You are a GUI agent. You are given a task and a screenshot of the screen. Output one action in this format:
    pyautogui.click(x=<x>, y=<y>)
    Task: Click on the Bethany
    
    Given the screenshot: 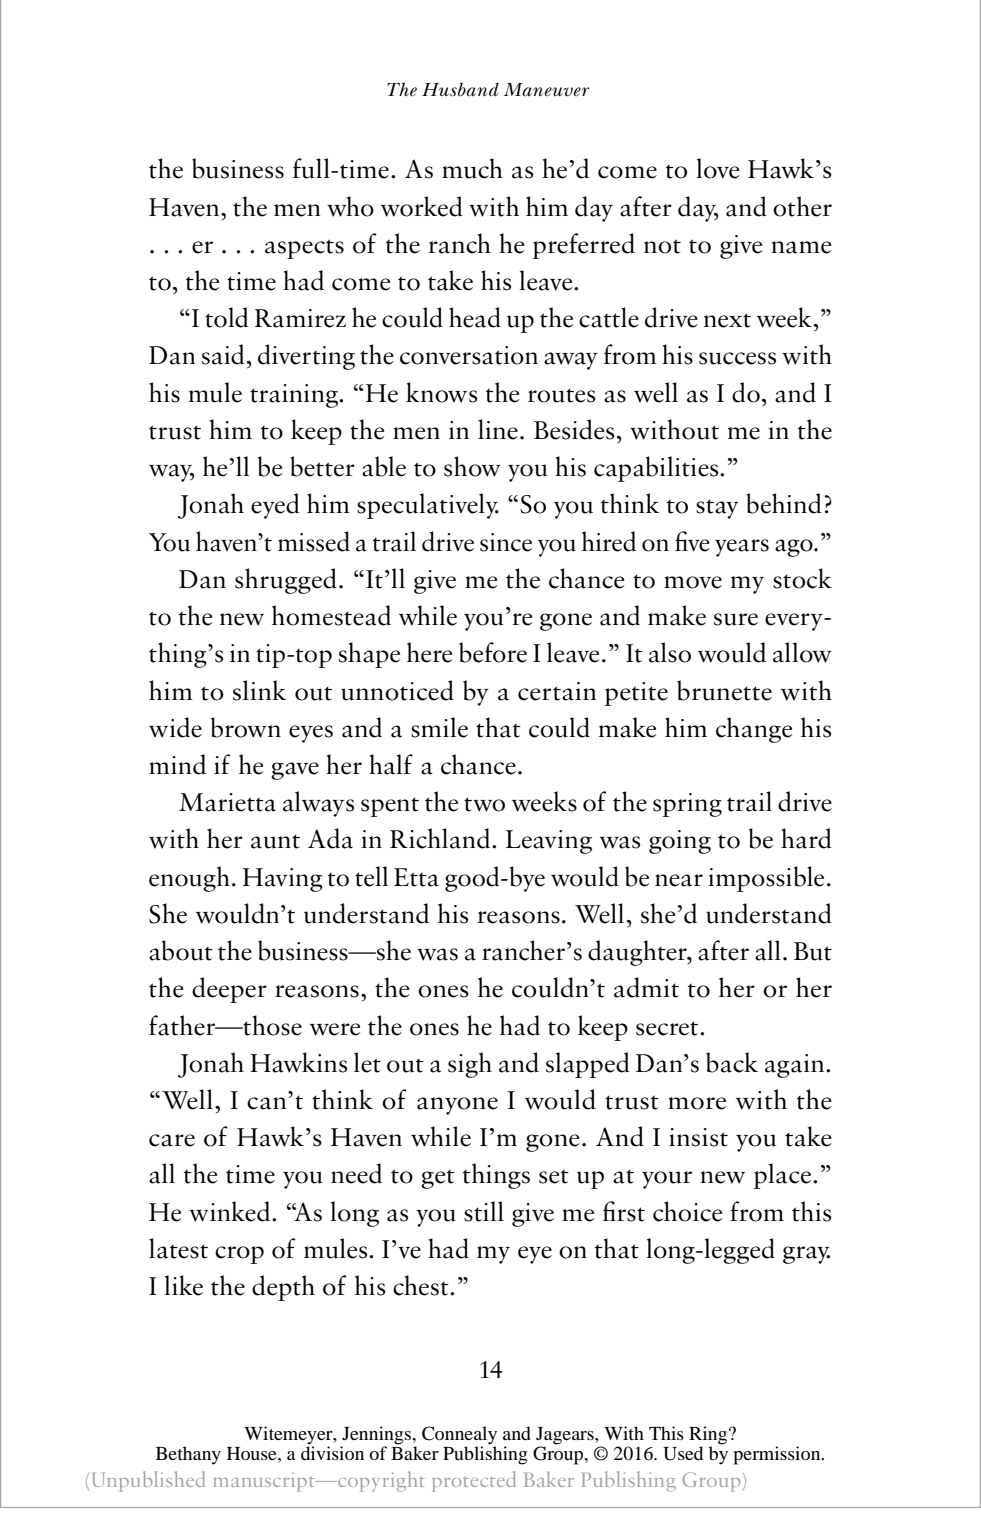 What is the action you would take?
    pyautogui.click(x=188, y=1455)
